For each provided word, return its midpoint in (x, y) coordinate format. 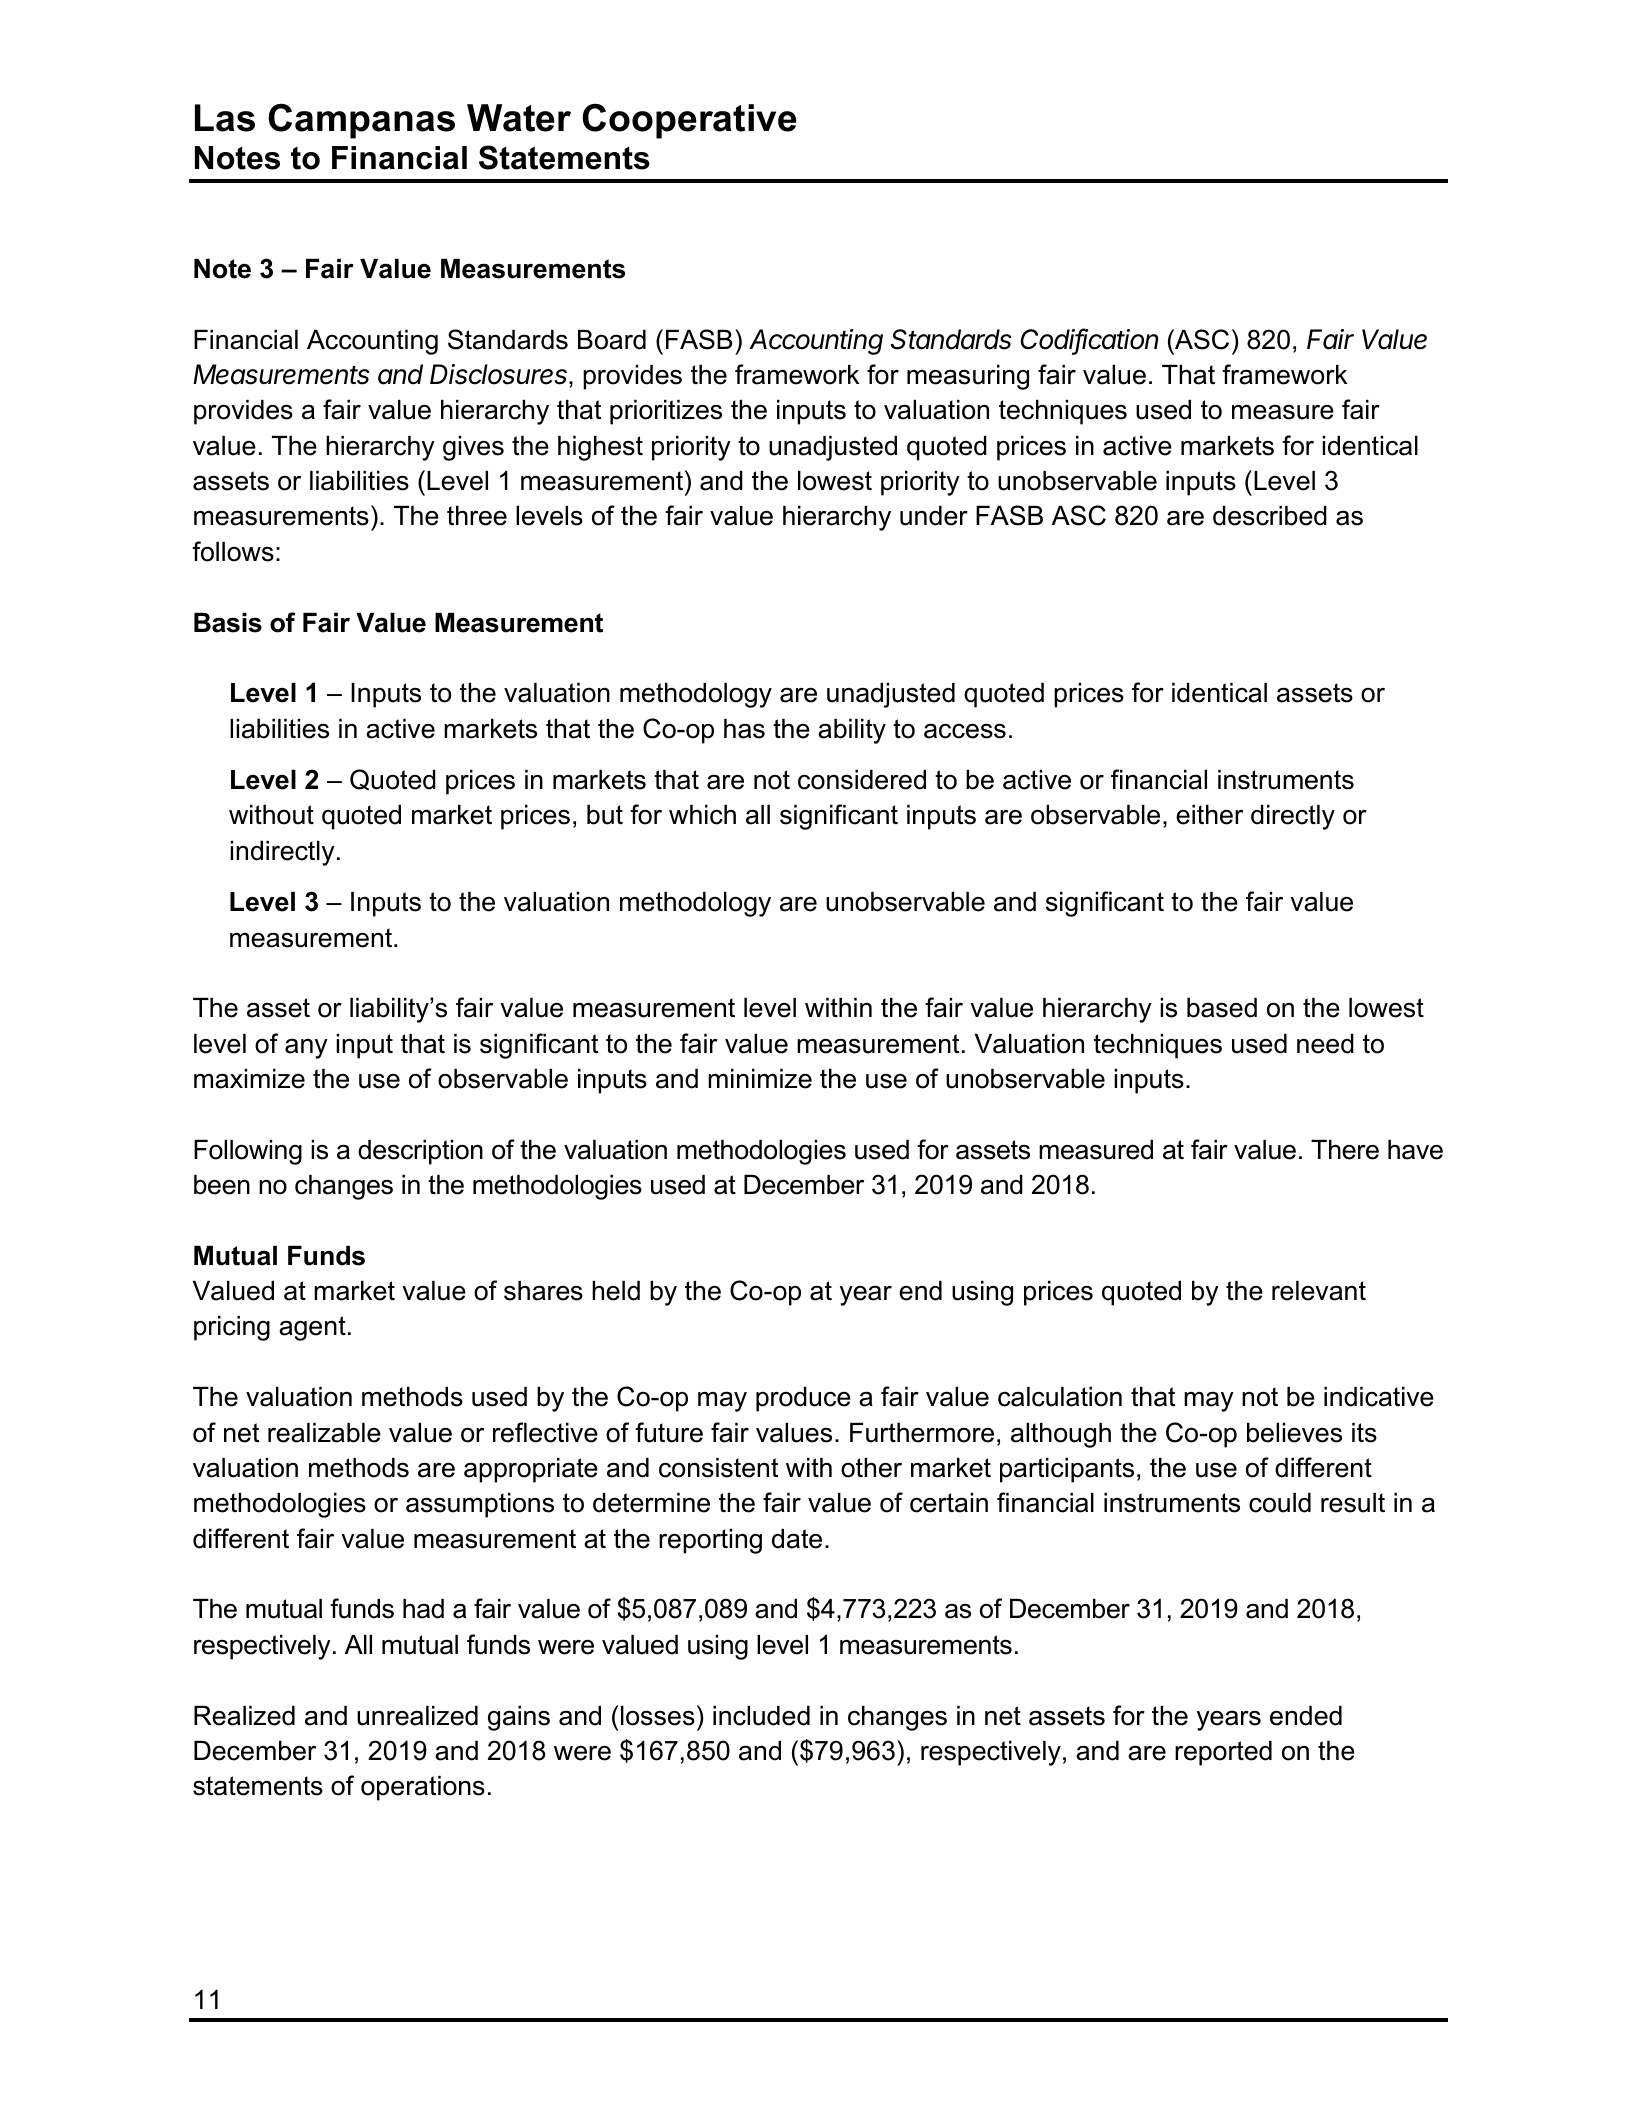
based (1222, 1008)
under (934, 516)
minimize (760, 1079)
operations (423, 1788)
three (477, 516)
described (1270, 516)
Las (225, 118)
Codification (1089, 340)
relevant (1319, 1291)
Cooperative (689, 121)
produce (803, 1399)
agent (312, 1328)
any (306, 1049)
